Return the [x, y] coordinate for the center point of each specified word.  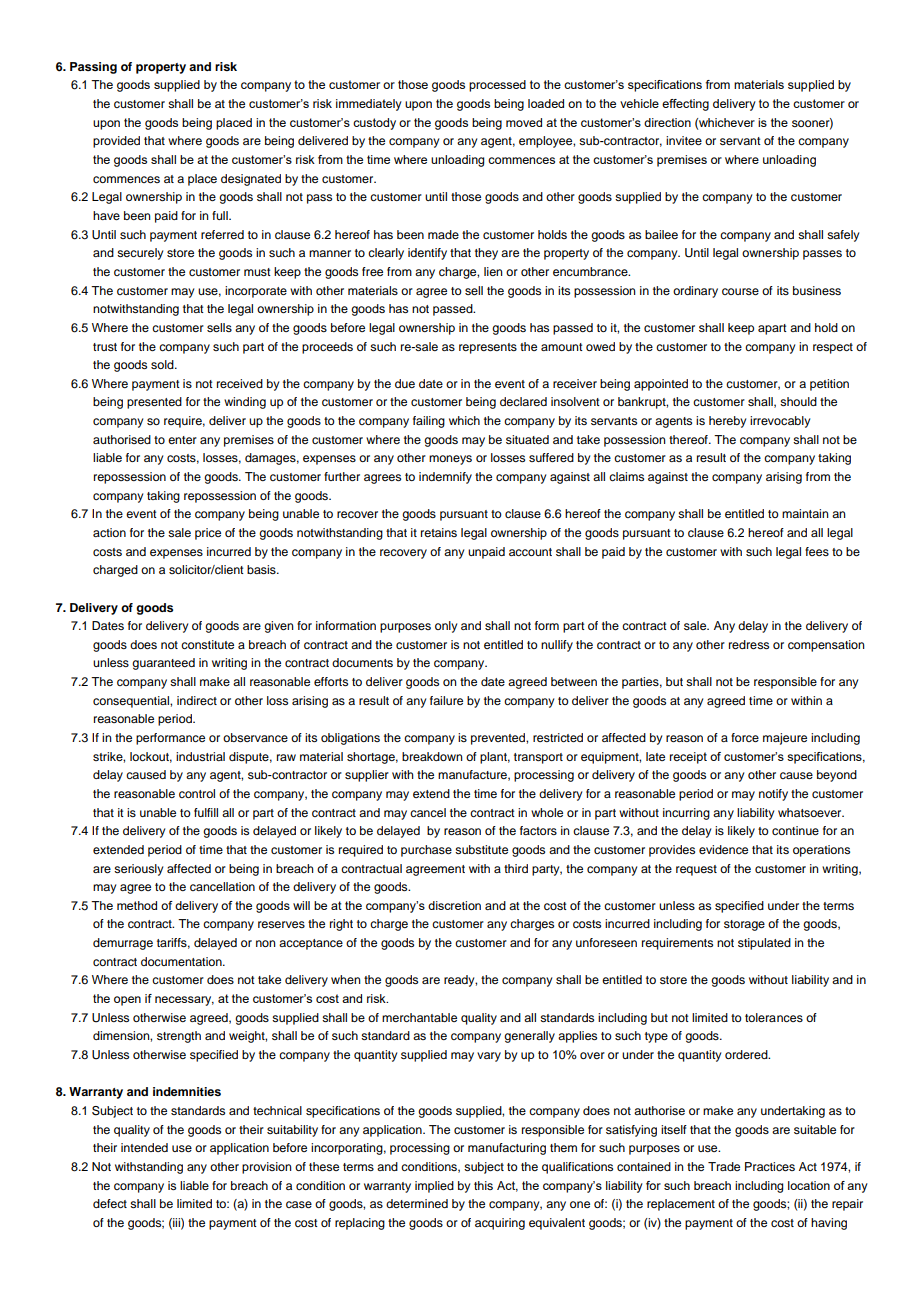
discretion [454, 905]
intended [144, 1147]
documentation [182, 961]
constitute [207, 644]
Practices [770, 1166]
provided [116, 142]
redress [749, 644]
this [483, 1185]
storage [744, 925]
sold [163, 364]
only [446, 627]
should [798, 401]
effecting [685, 105]
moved [524, 122]
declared [523, 401]
